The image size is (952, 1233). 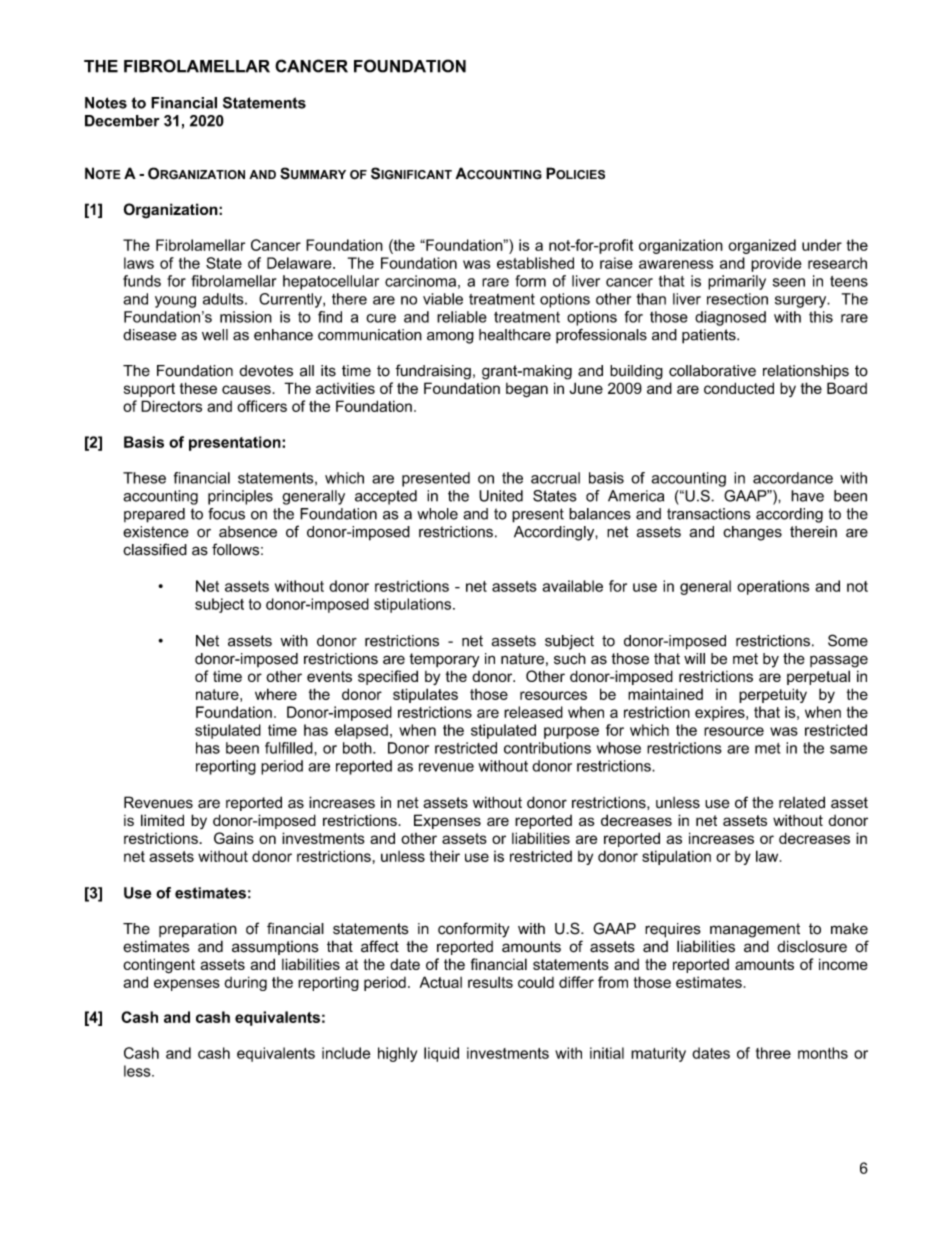 What do you see at coordinates (535, 263) in the screenshot?
I see `established` at bounding box center [535, 263].
